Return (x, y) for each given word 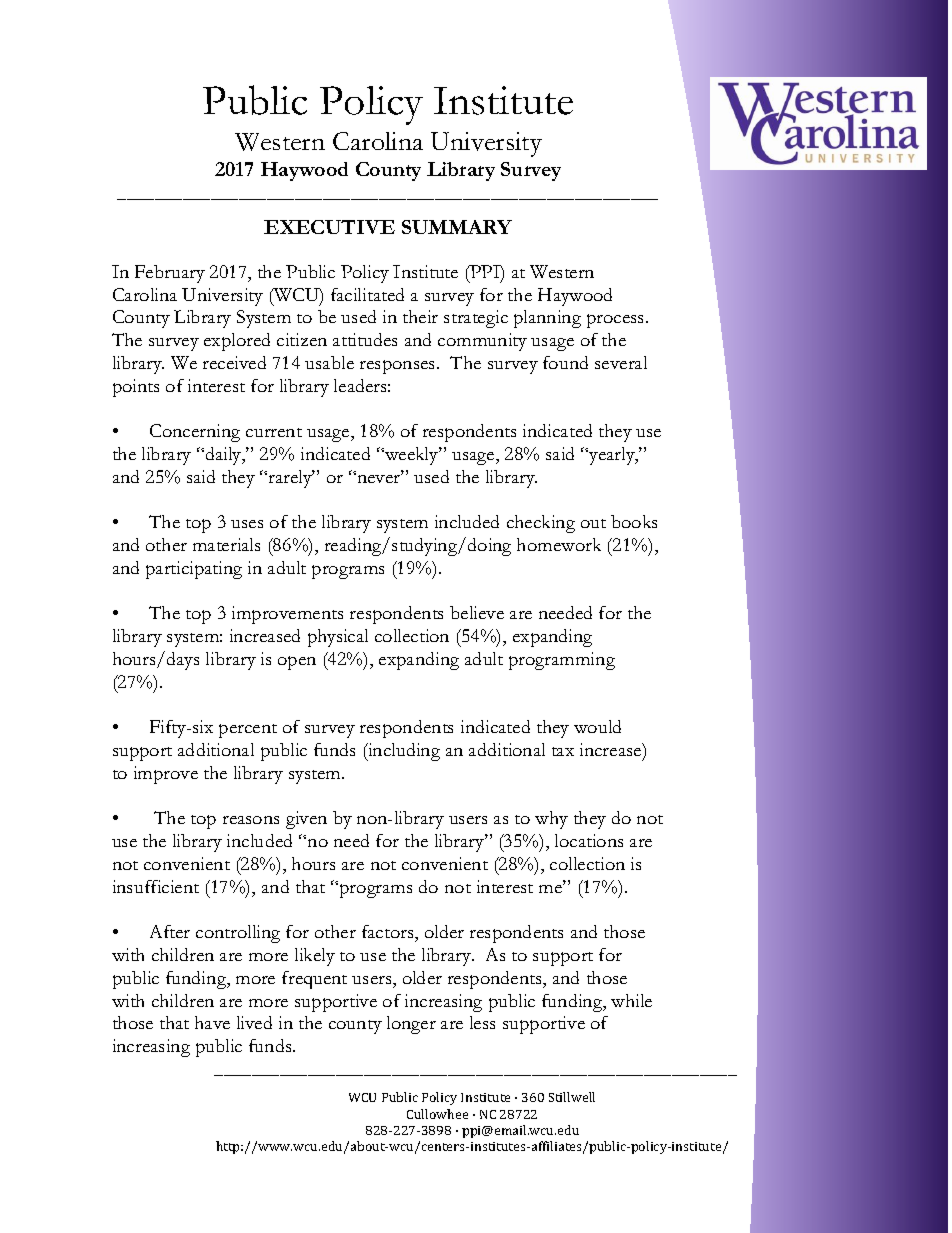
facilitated (367, 294)
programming (562, 661)
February (170, 274)
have (212, 1022)
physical (338, 638)
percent (248, 731)
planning (547, 319)
